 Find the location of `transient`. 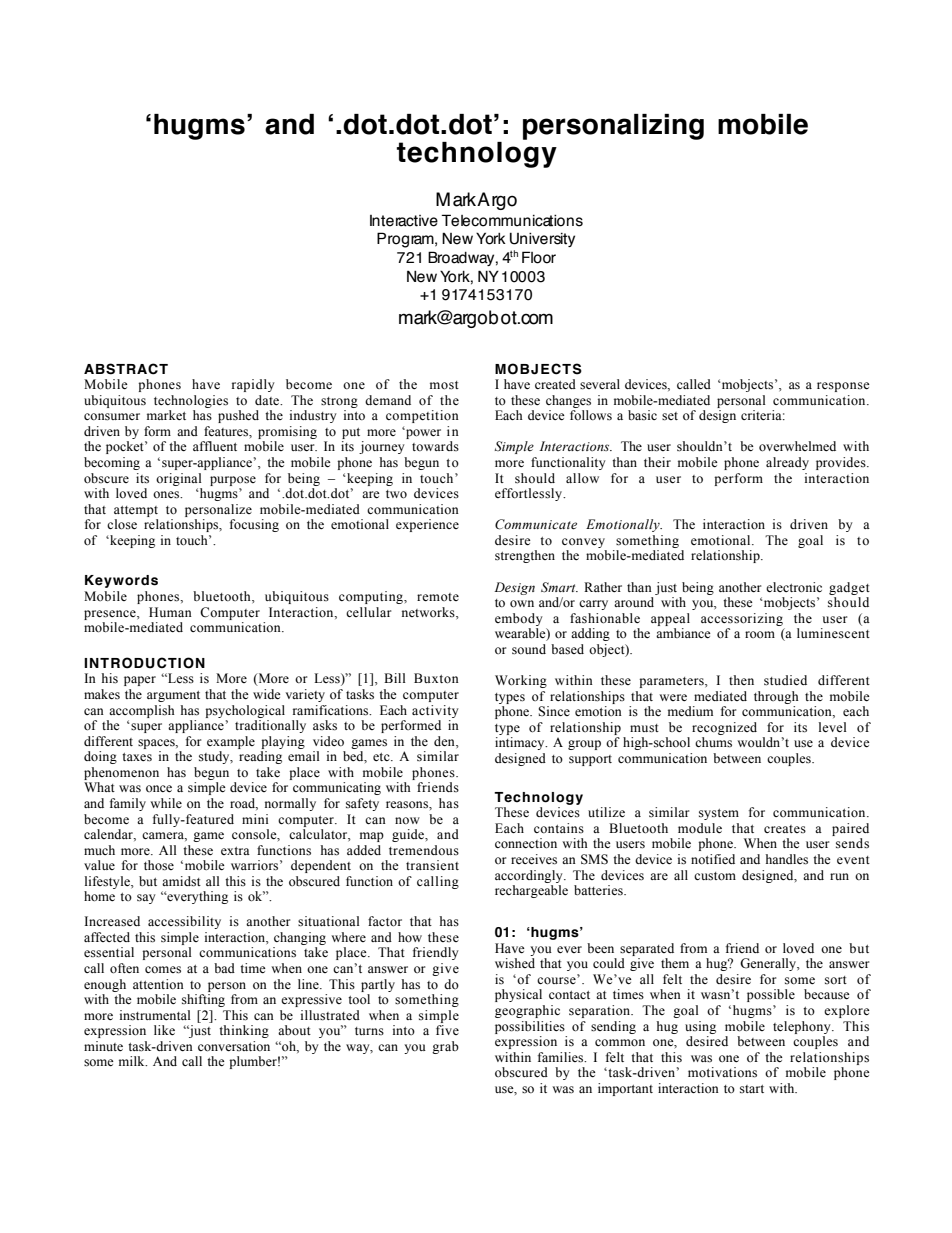

transient is located at coordinates (432, 865).
